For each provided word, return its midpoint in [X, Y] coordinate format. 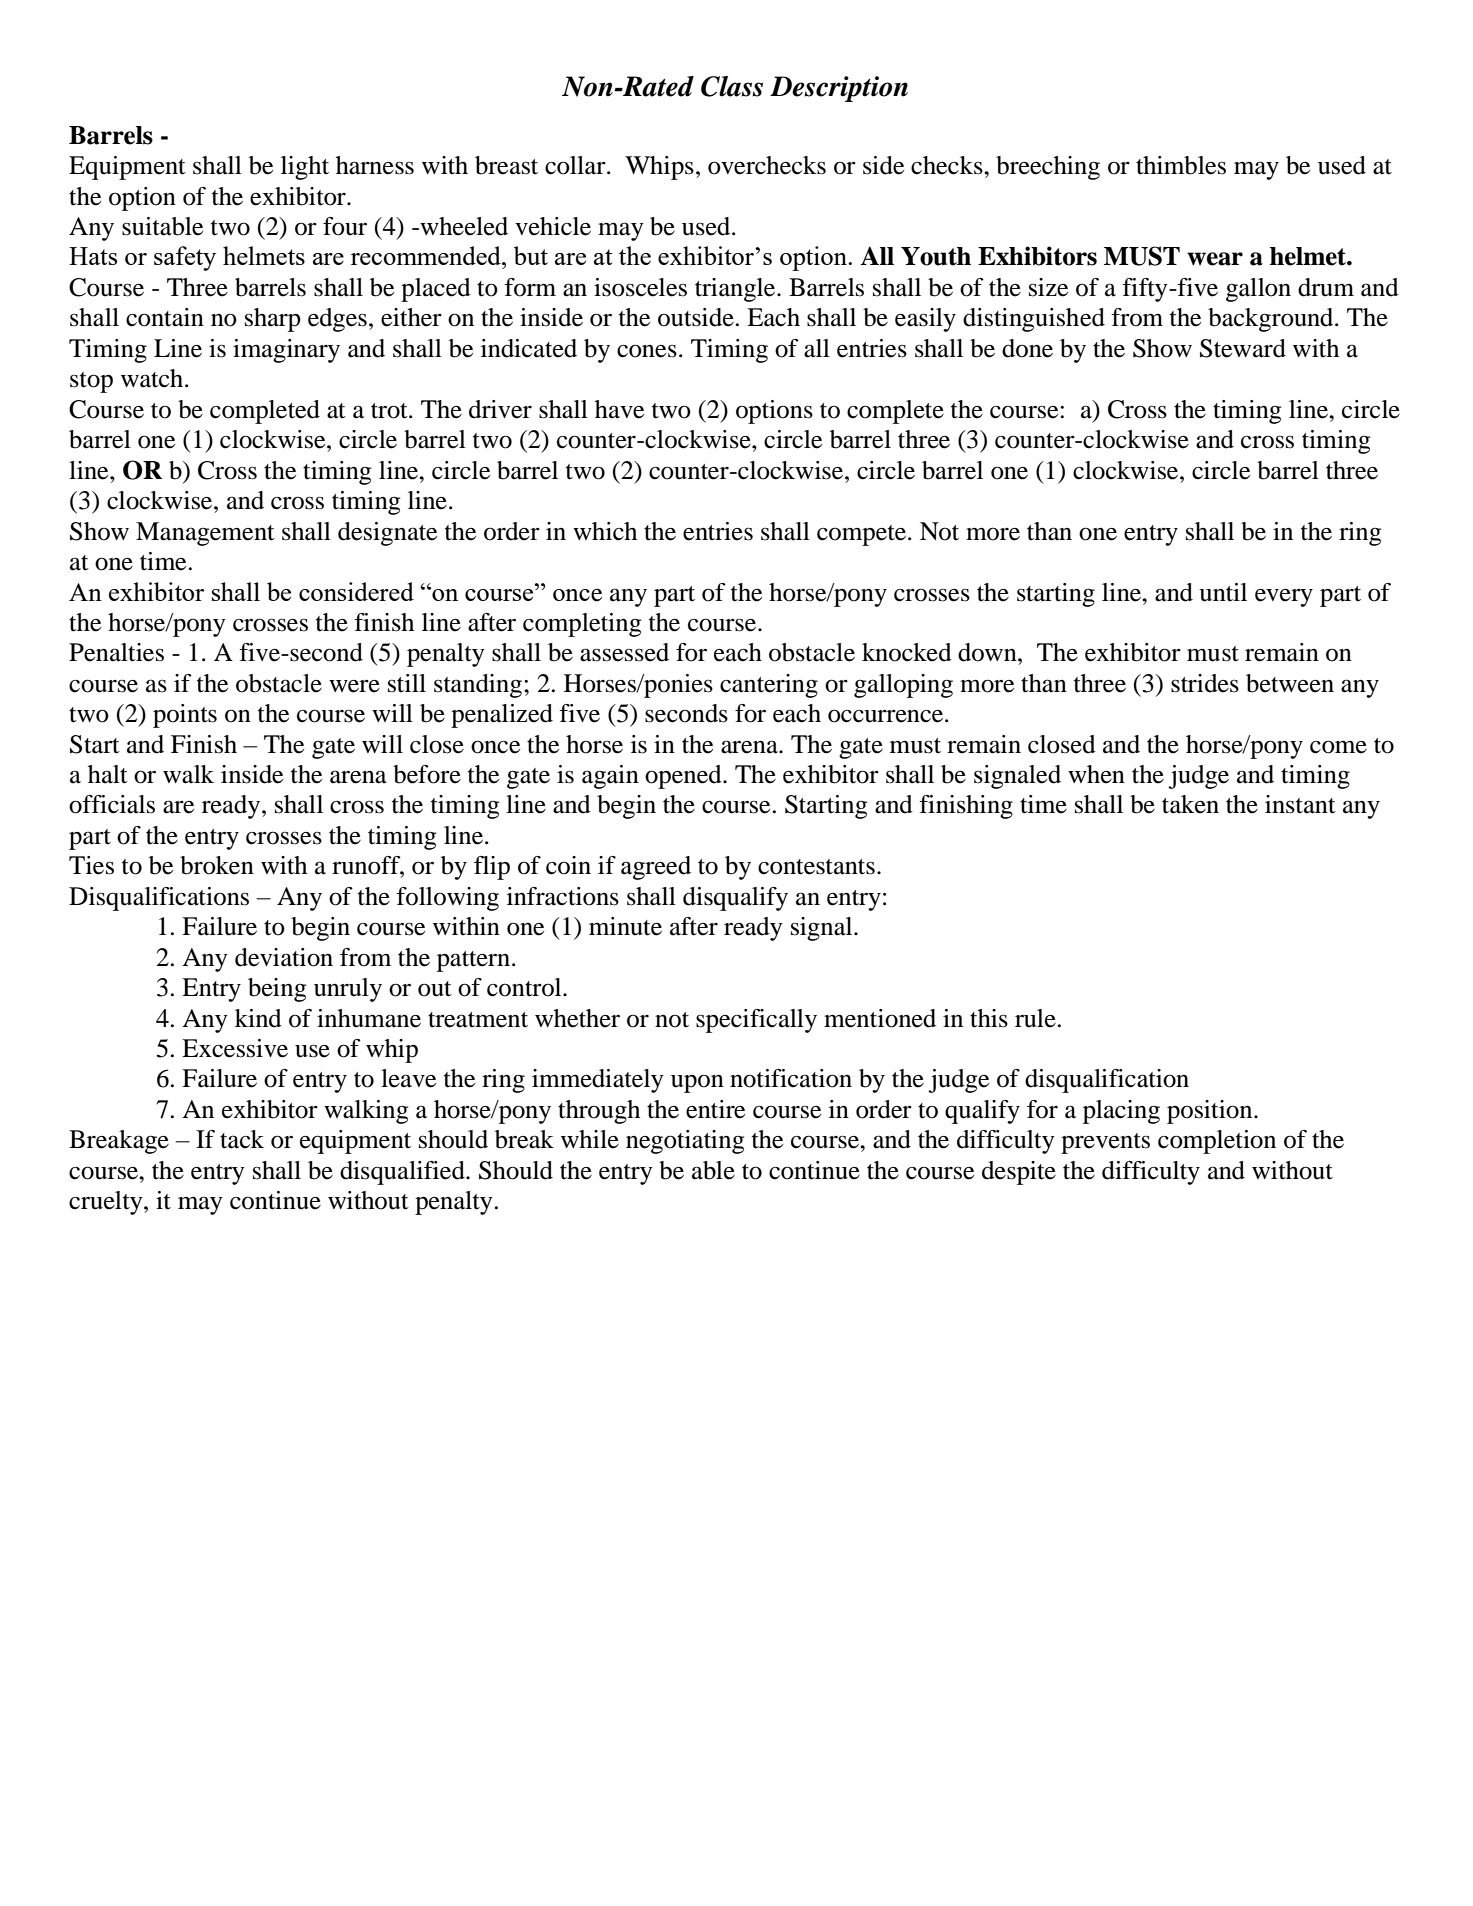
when [1096, 774]
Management [205, 534]
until [1223, 592]
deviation [284, 957]
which [605, 531]
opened [684, 777]
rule [1035, 1018]
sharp [273, 320]
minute [625, 926]
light [305, 168]
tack [242, 1139]
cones [647, 351]
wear [1215, 259]
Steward [1243, 348]
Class [732, 86]
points [185, 716]
